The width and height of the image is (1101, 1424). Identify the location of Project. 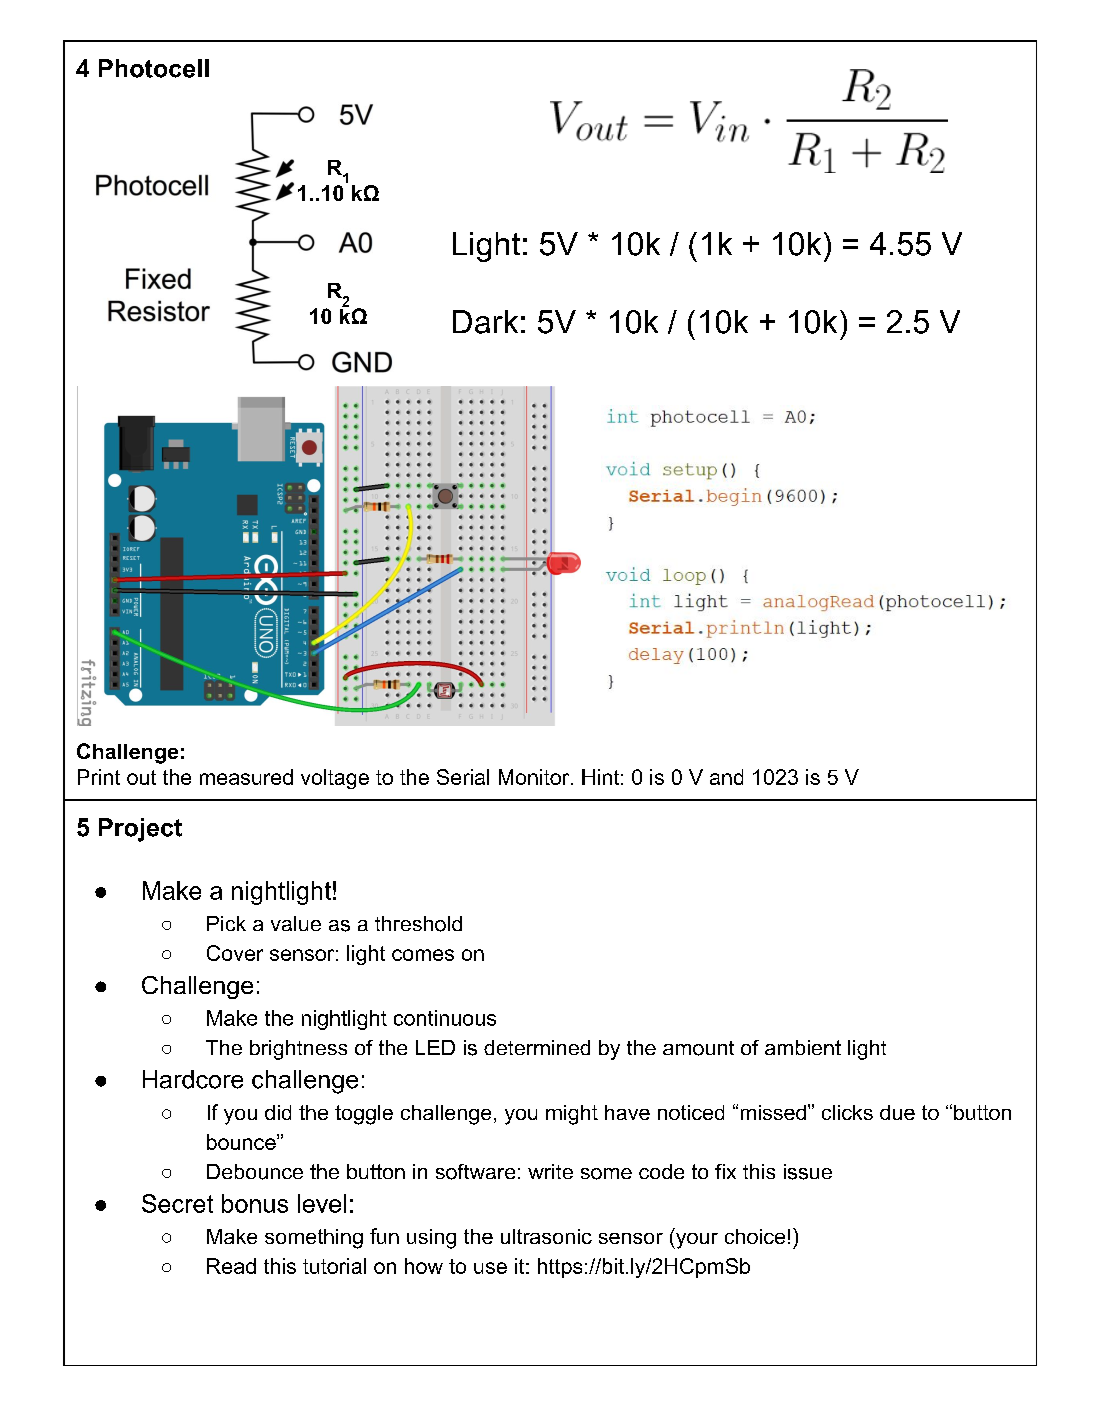
(140, 830).
